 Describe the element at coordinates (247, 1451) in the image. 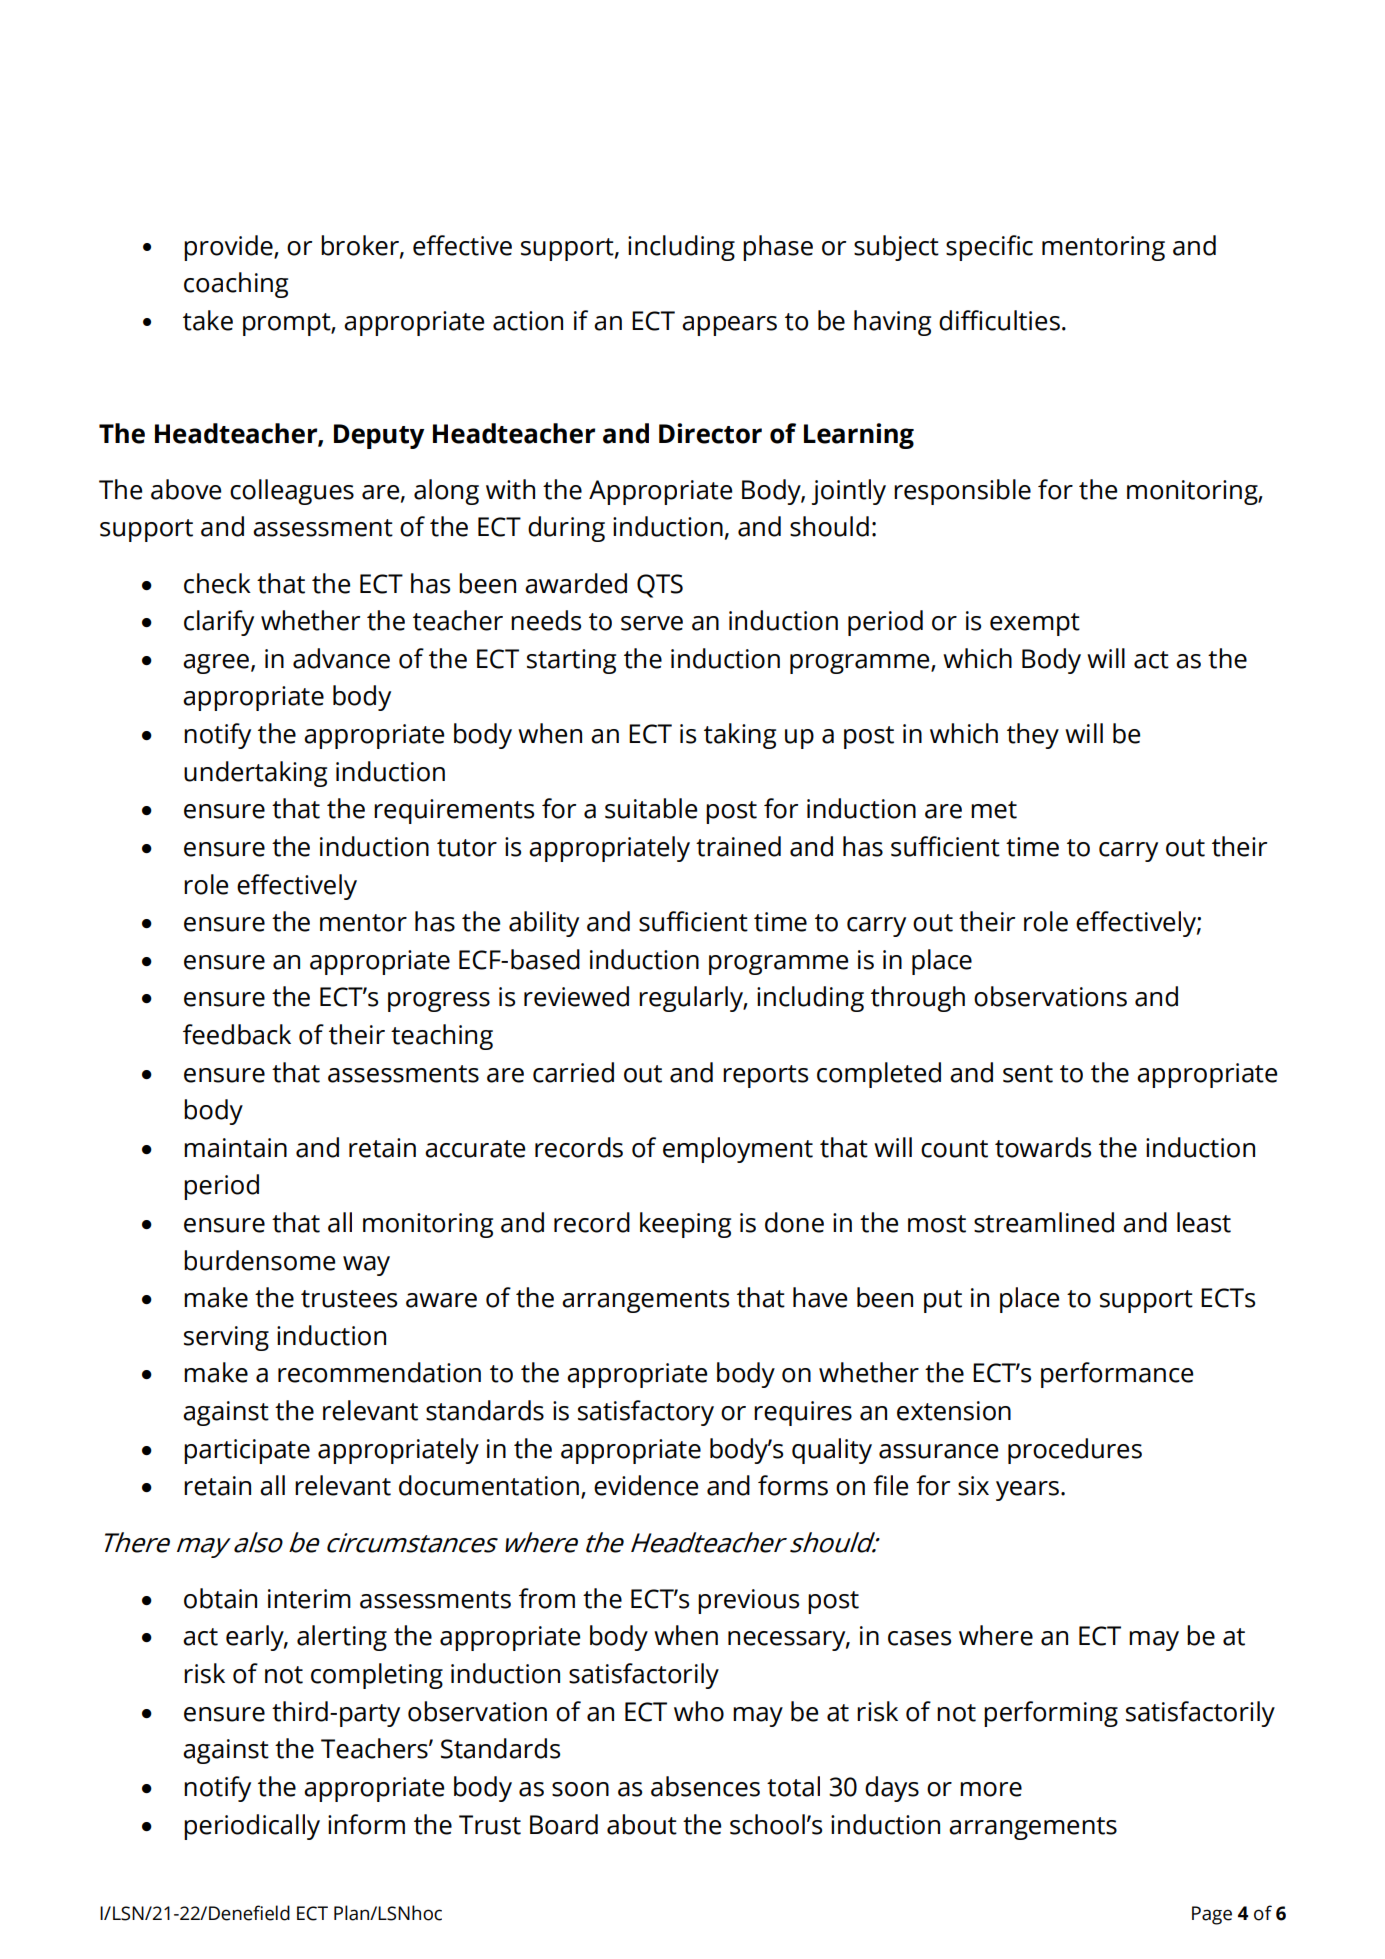

I see `participate` at that location.
